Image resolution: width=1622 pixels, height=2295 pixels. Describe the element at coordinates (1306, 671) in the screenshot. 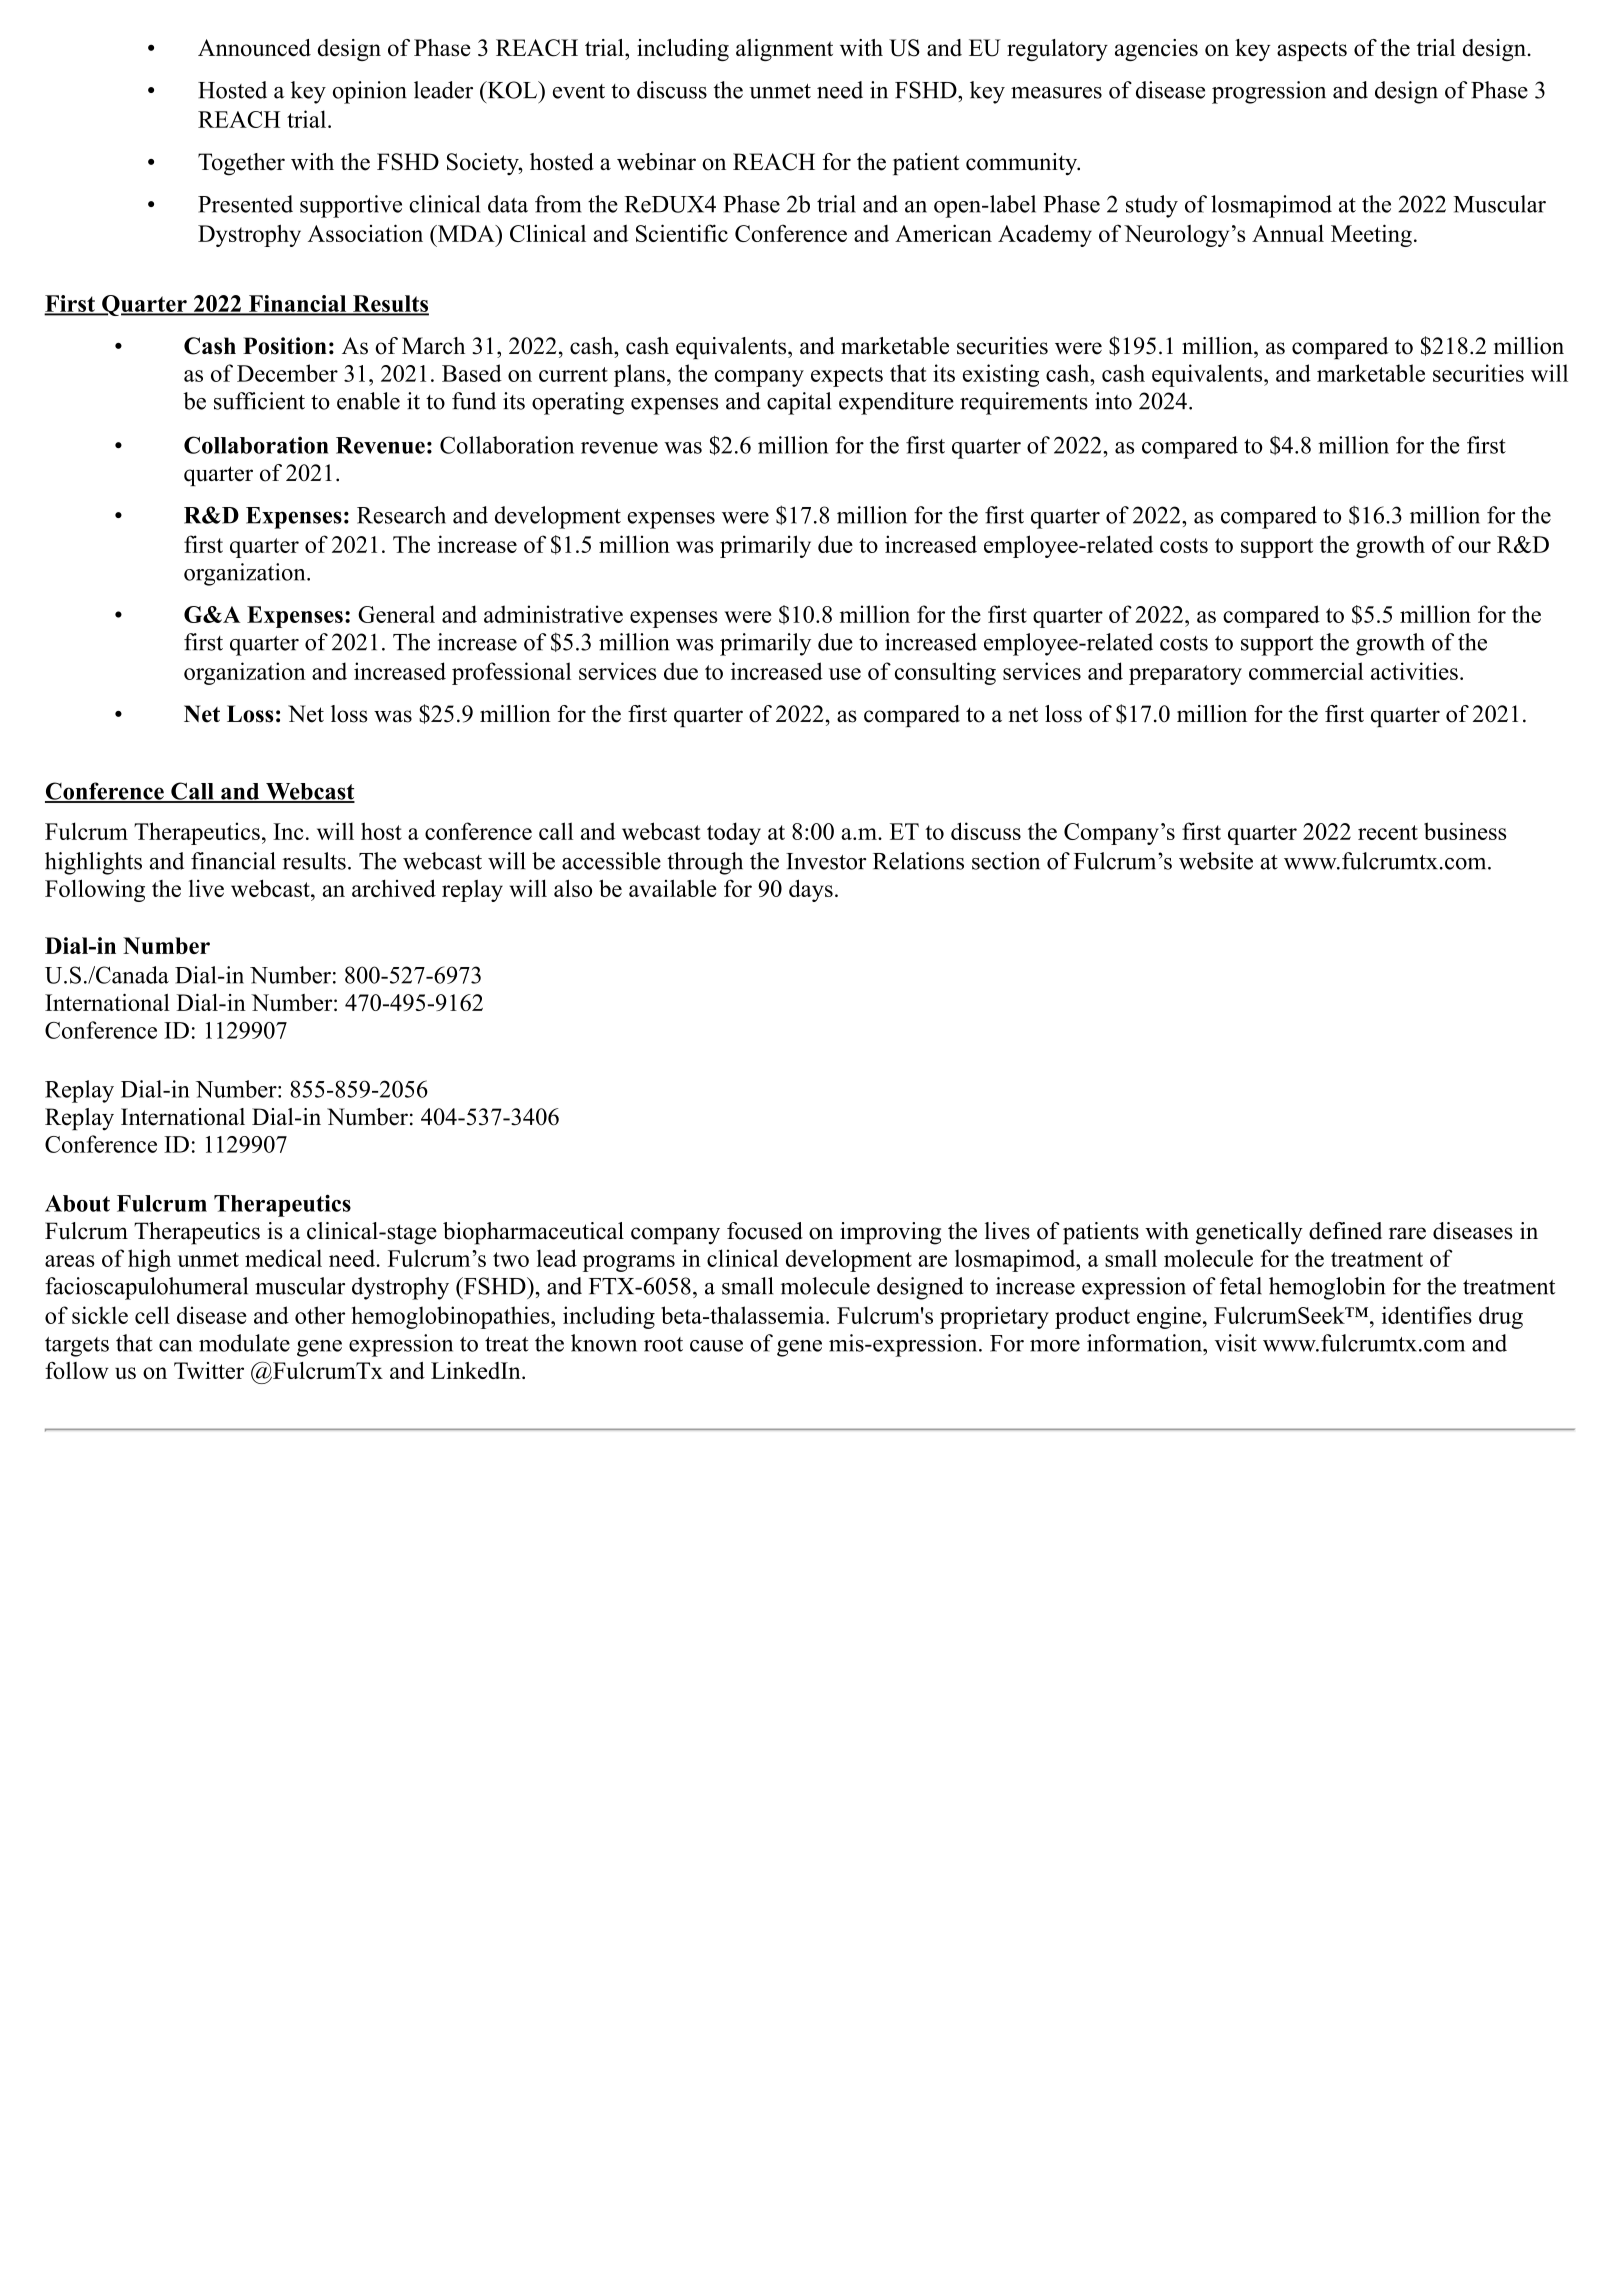

I see `commercial` at that location.
